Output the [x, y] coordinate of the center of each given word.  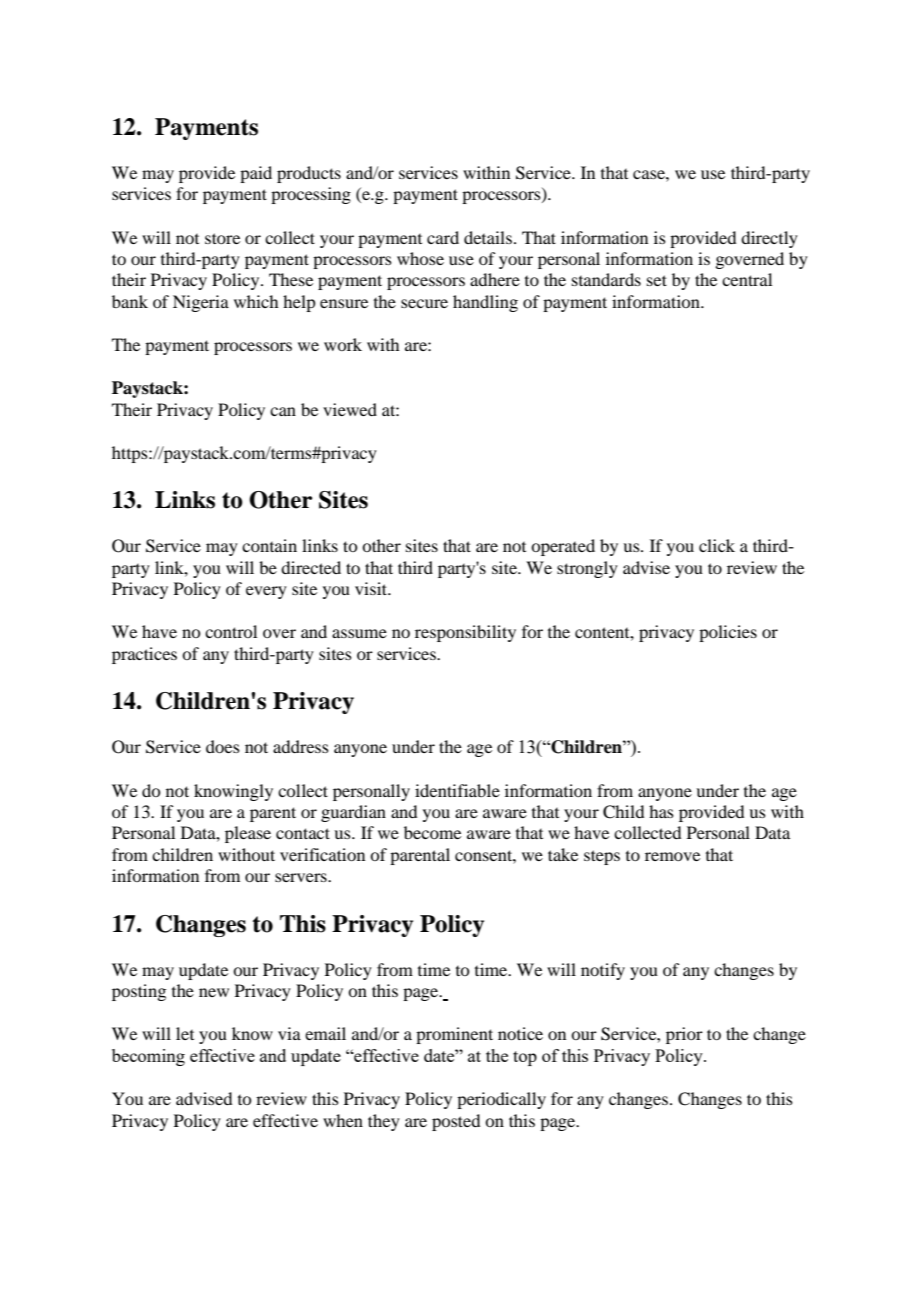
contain [269, 545]
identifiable [457, 790]
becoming [148, 1057]
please [248, 834]
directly [769, 239]
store [222, 238]
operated [563, 547]
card [443, 237]
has [661, 811]
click [717, 545]
